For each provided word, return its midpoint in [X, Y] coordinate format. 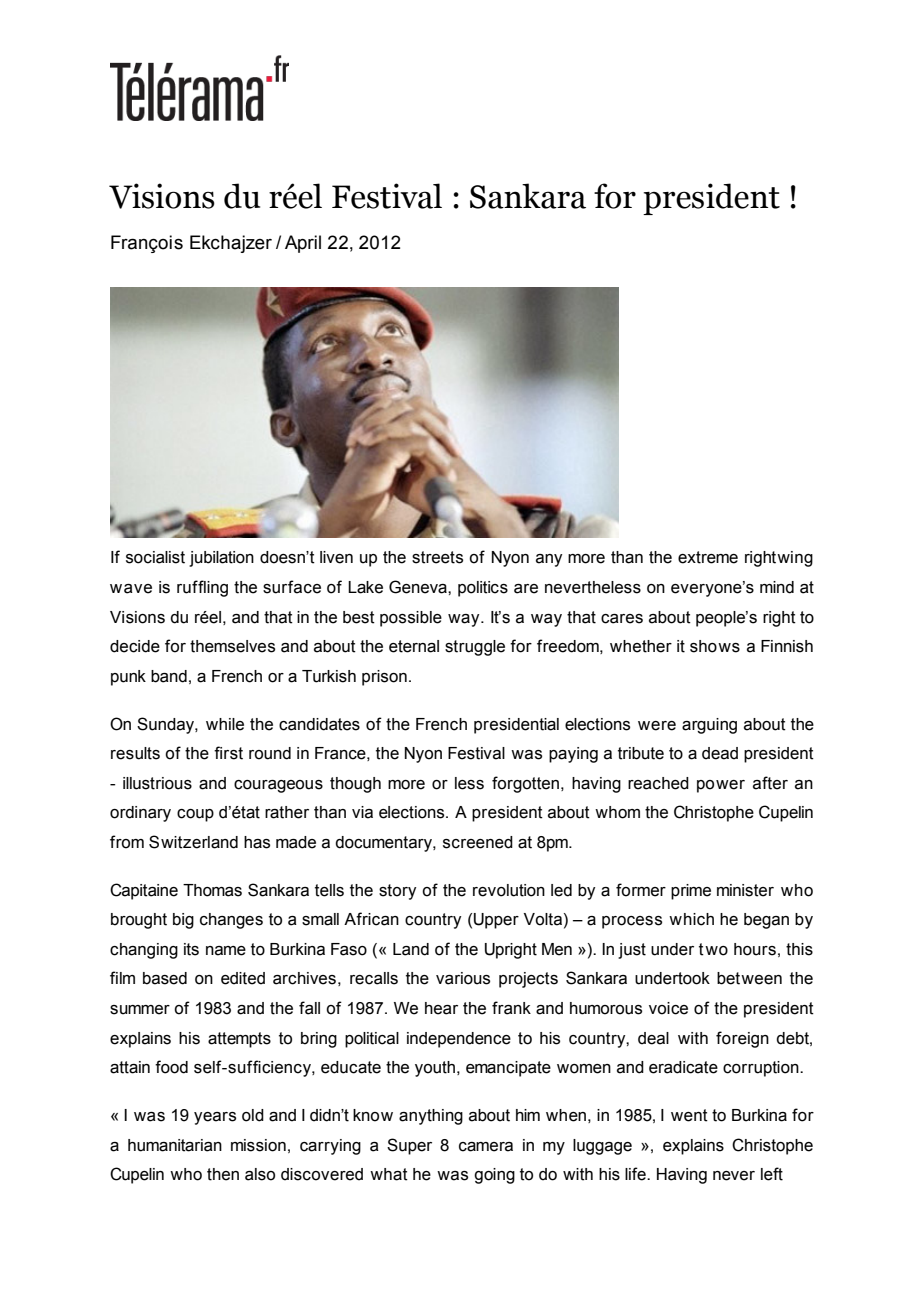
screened [478, 842]
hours [755, 949]
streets [437, 557]
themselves [232, 646]
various [463, 978]
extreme [708, 557]
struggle [475, 648]
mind [777, 587]
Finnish [787, 646]
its [191, 949]
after [770, 783]
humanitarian [175, 1145]
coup [195, 815]
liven [336, 557]
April [303, 244]
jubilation [221, 559]
